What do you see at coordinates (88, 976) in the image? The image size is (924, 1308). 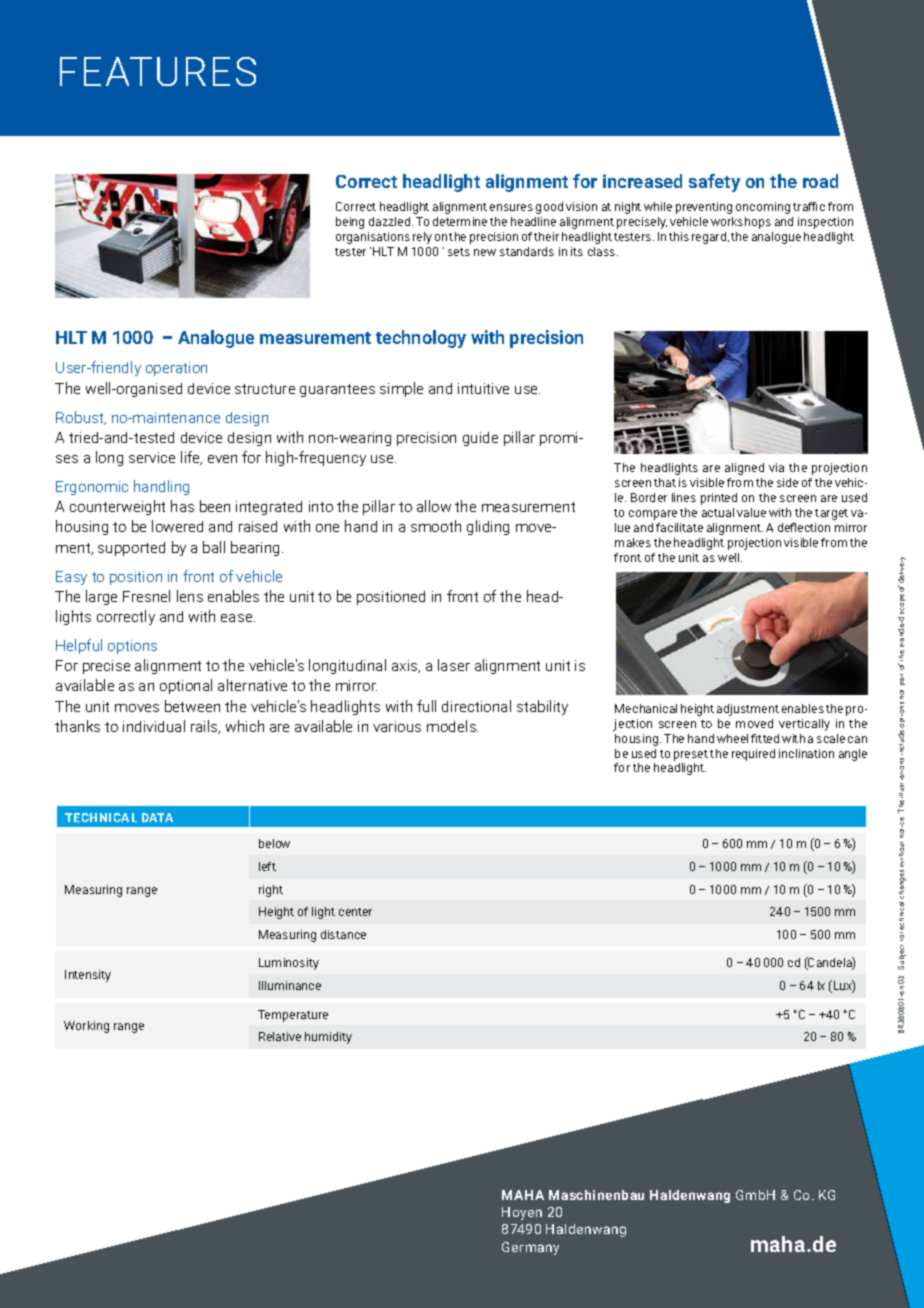 I see `Intensity` at bounding box center [88, 976].
